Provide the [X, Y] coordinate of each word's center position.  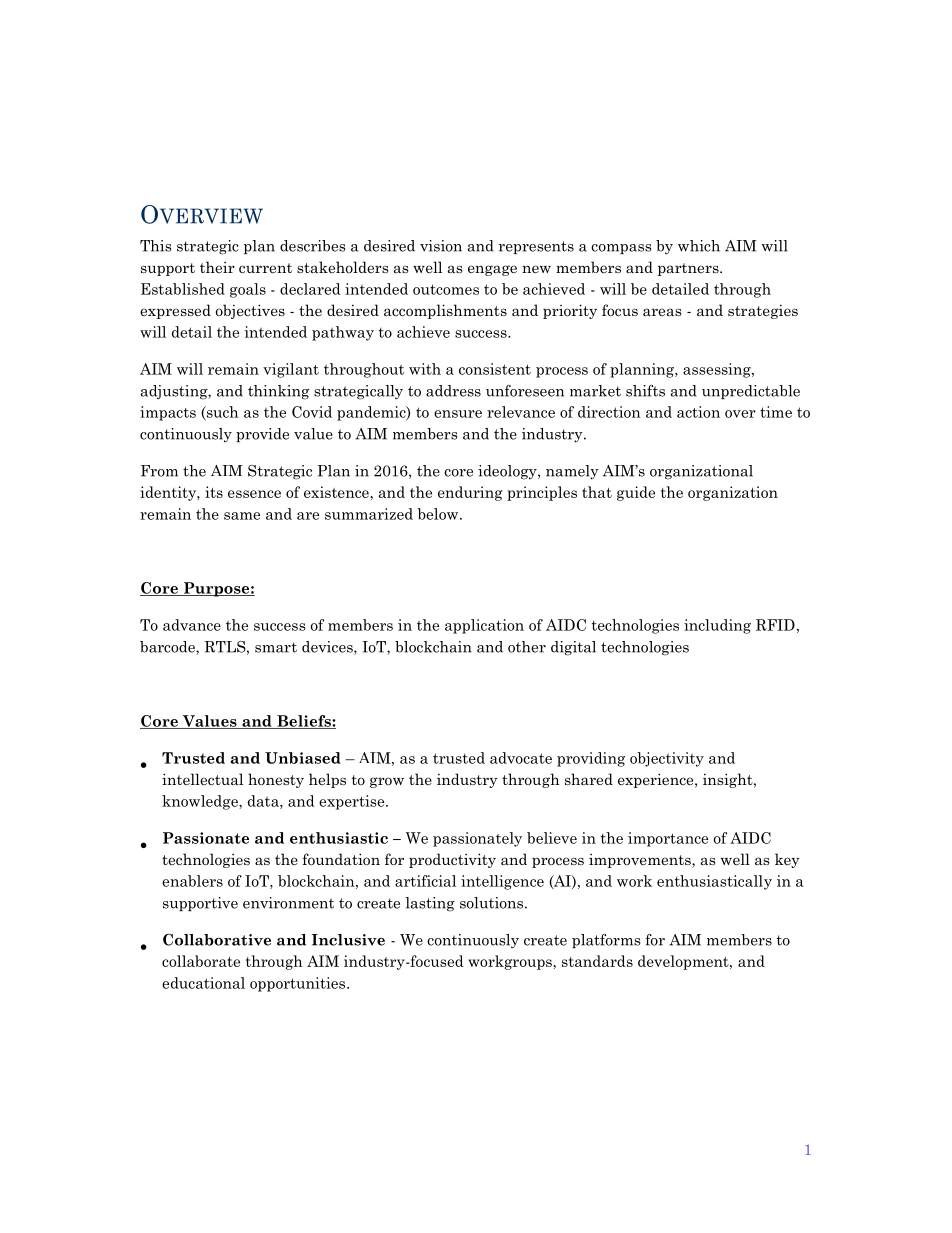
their [217, 267]
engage [492, 270]
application [484, 626]
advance [192, 625]
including [717, 626]
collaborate [201, 961]
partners [689, 269]
